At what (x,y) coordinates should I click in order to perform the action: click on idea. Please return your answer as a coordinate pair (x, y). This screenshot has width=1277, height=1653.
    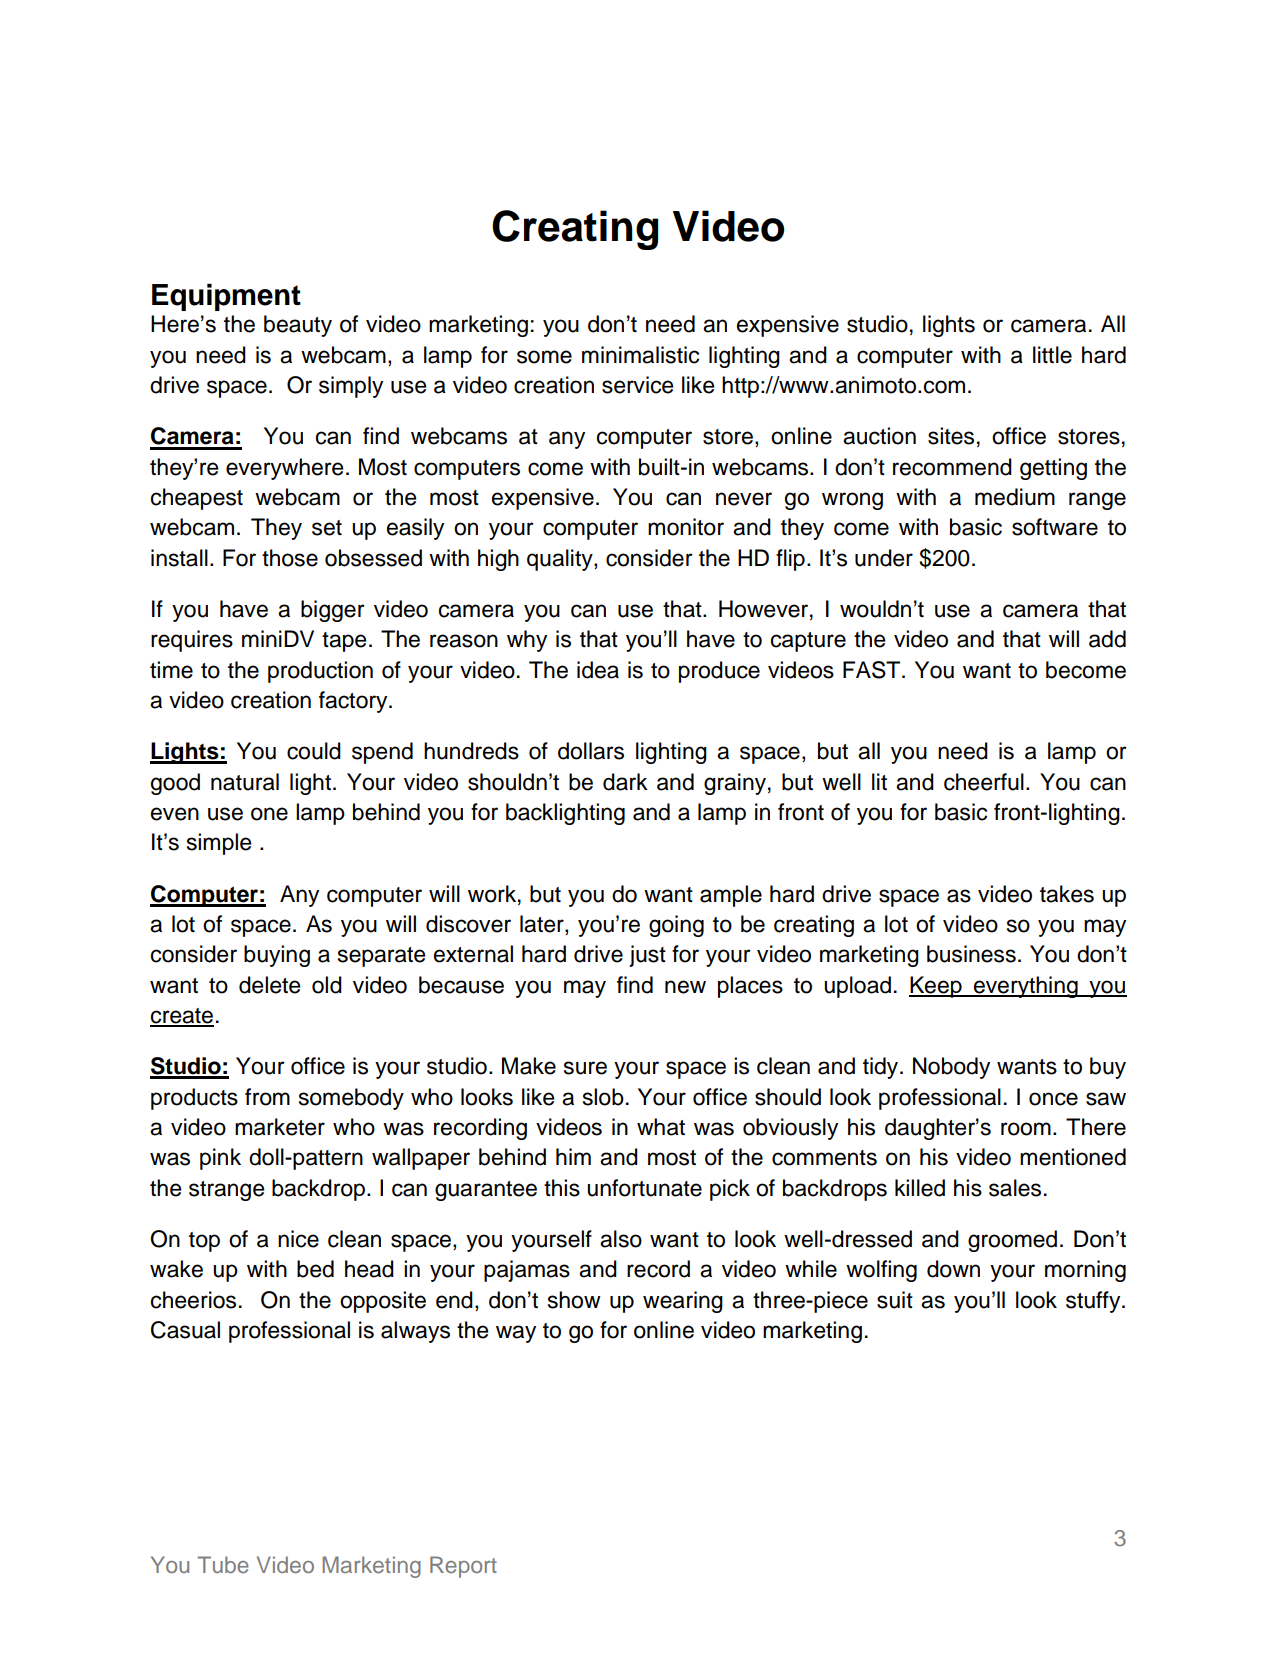
    Looking at the image, I should click on (598, 670).
